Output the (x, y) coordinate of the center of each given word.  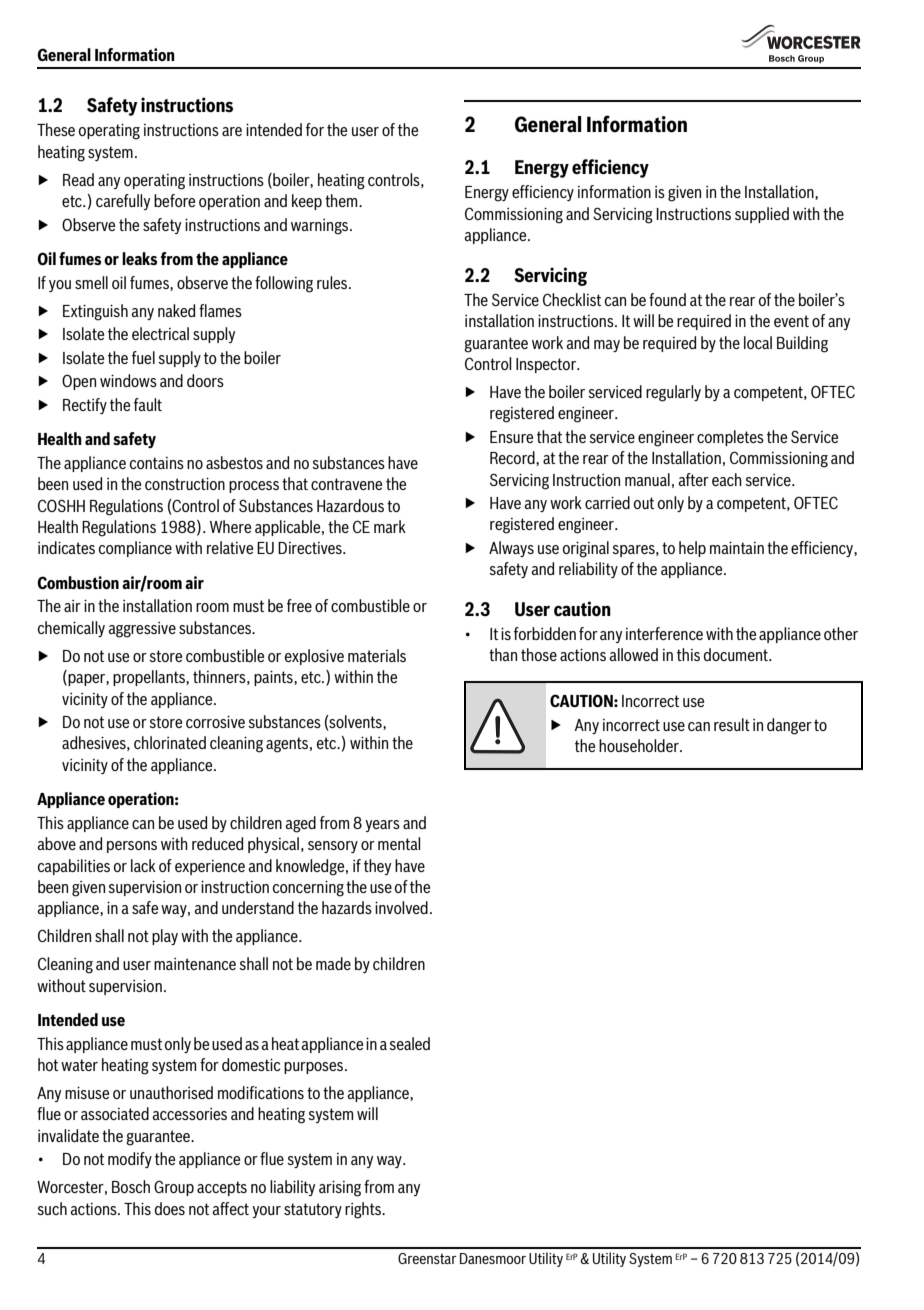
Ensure (511, 437)
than (503, 654)
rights (364, 1210)
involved (401, 907)
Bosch (131, 1186)
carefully (123, 202)
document (737, 654)
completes (730, 438)
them (342, 200)
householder (640, 745)
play (165, 937)
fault (148, 404)
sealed (409, 1043)
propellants (150, 678)
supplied (762, 215)
